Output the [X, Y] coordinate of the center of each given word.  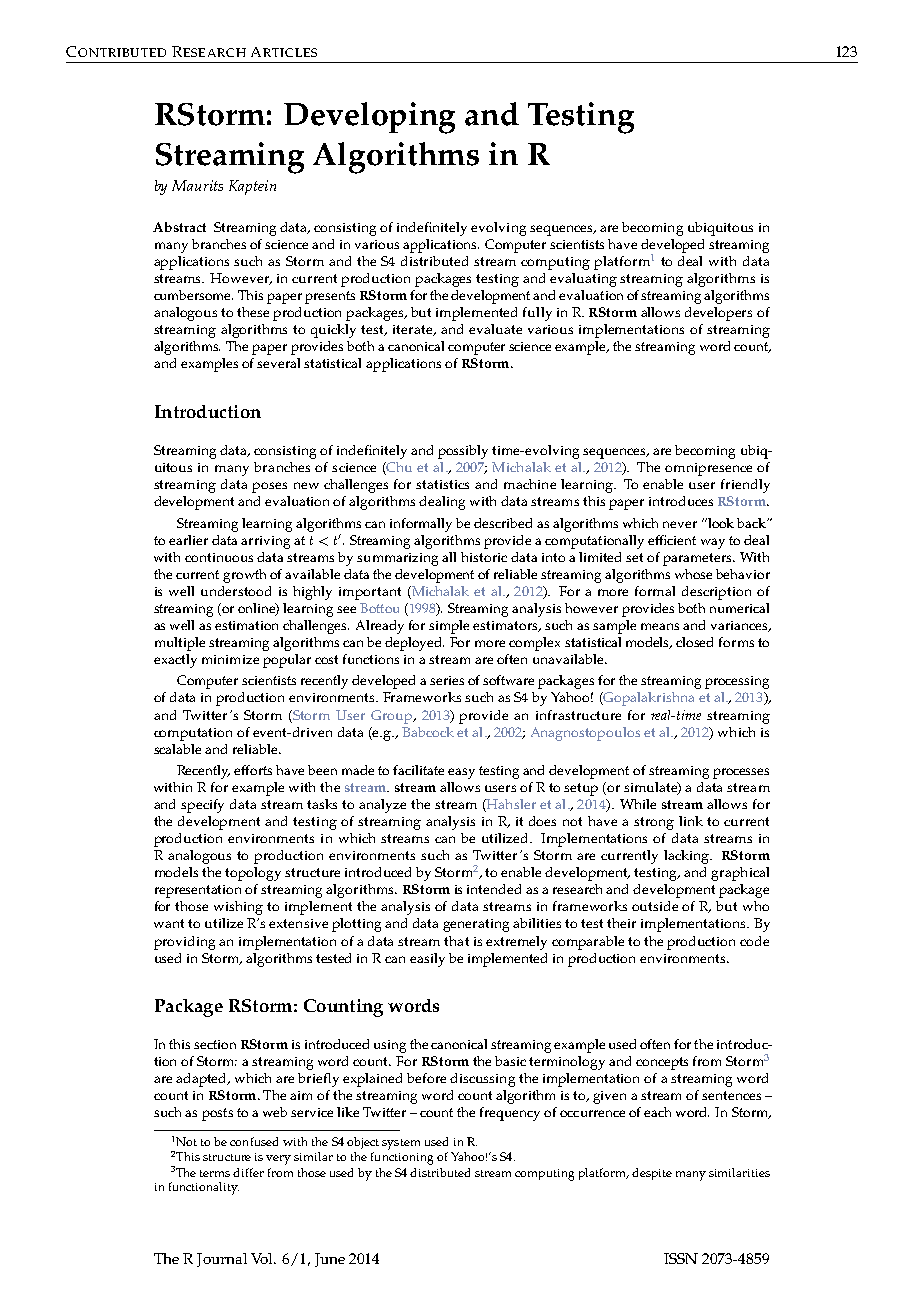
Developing [369, 118]
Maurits [197, 185]
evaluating [583, 280]
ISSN [681, 1258]
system [401, 1144]
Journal [222, 1260]
